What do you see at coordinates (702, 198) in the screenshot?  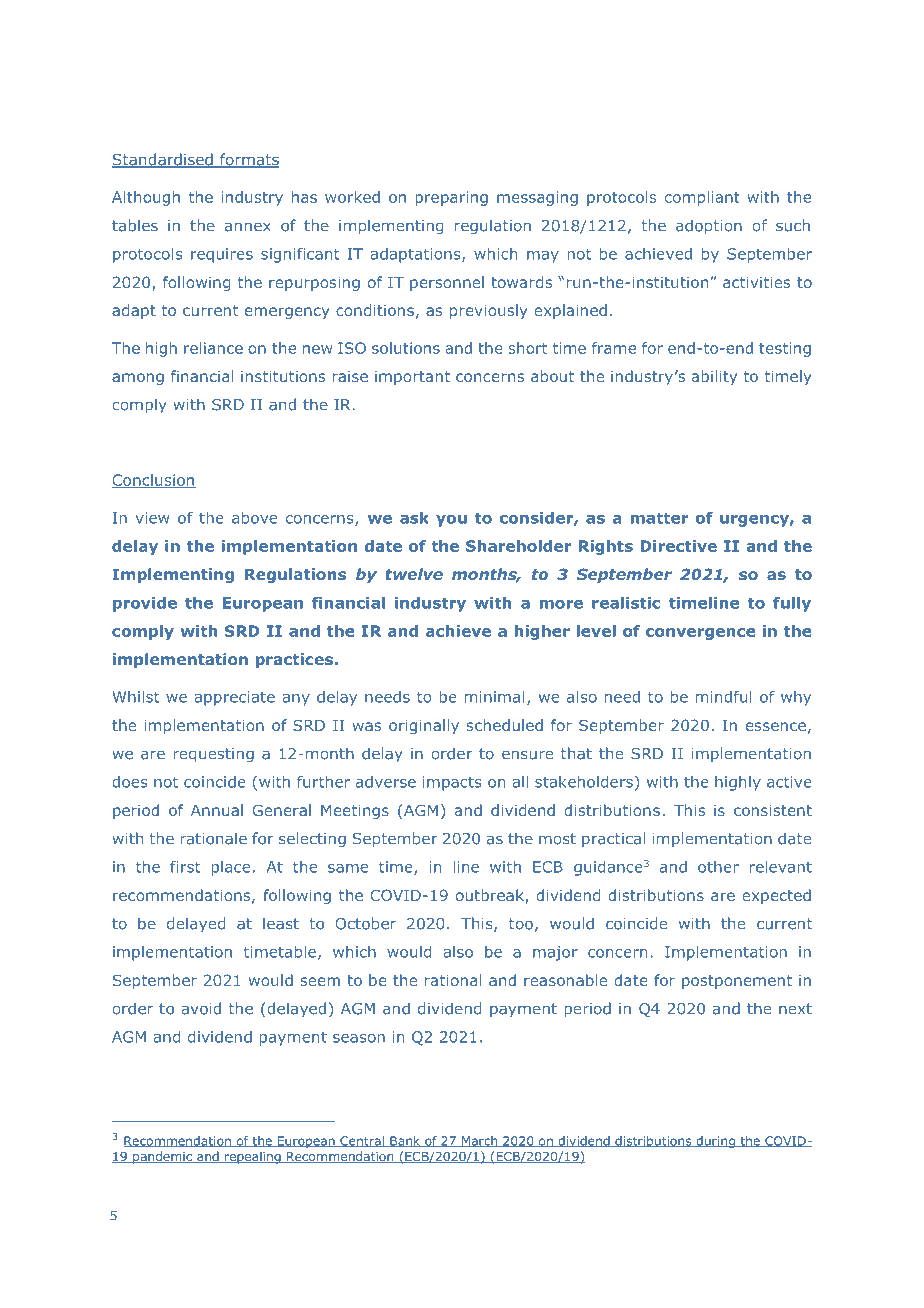 I see `compliant` at bounding box center [702, 198].
